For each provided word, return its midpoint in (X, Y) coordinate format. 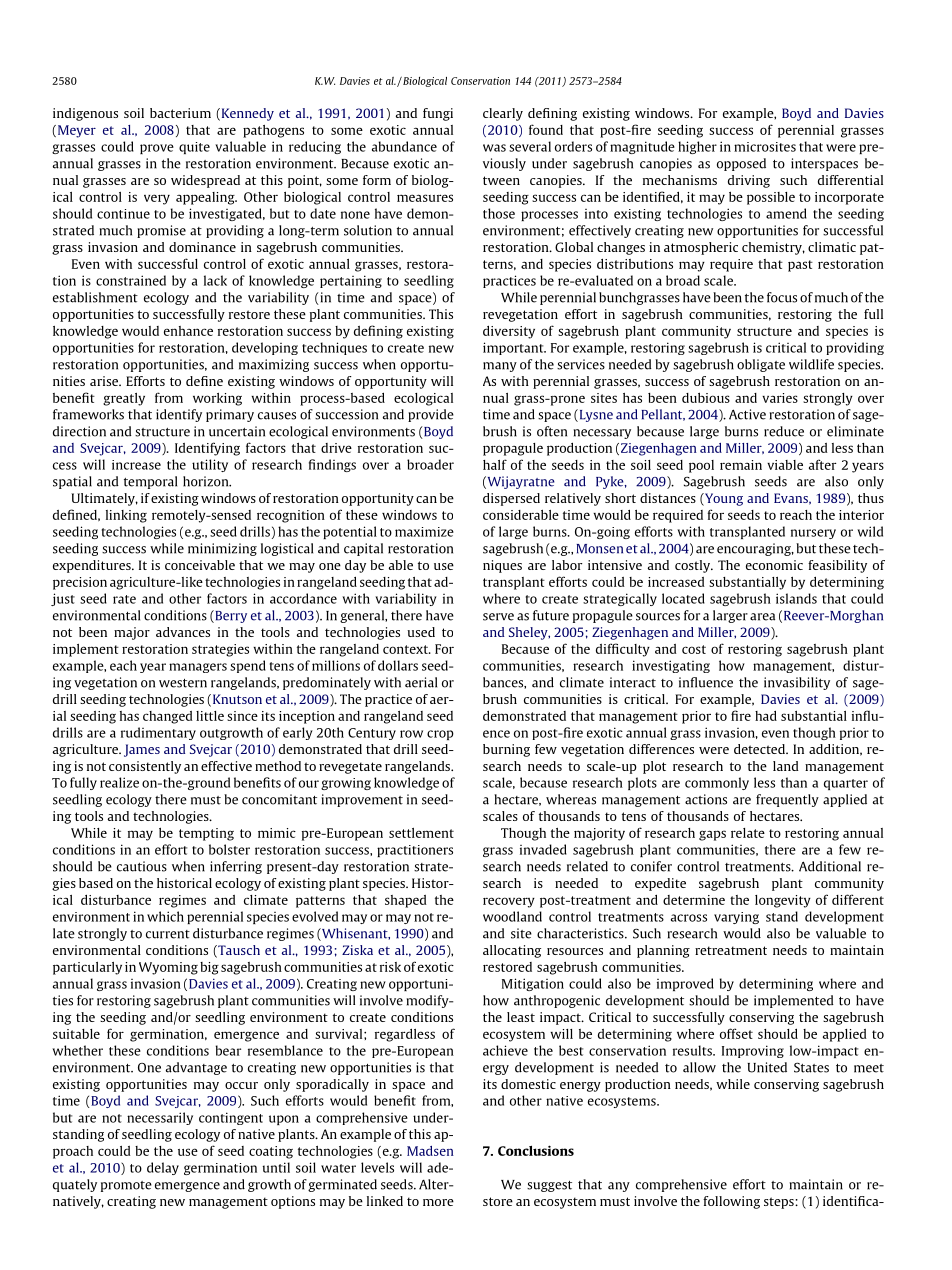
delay (163, 1168)
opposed (741, 164)
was (494, 148)
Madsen (430, 1151)
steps (780, 1203)
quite (194, 148)
